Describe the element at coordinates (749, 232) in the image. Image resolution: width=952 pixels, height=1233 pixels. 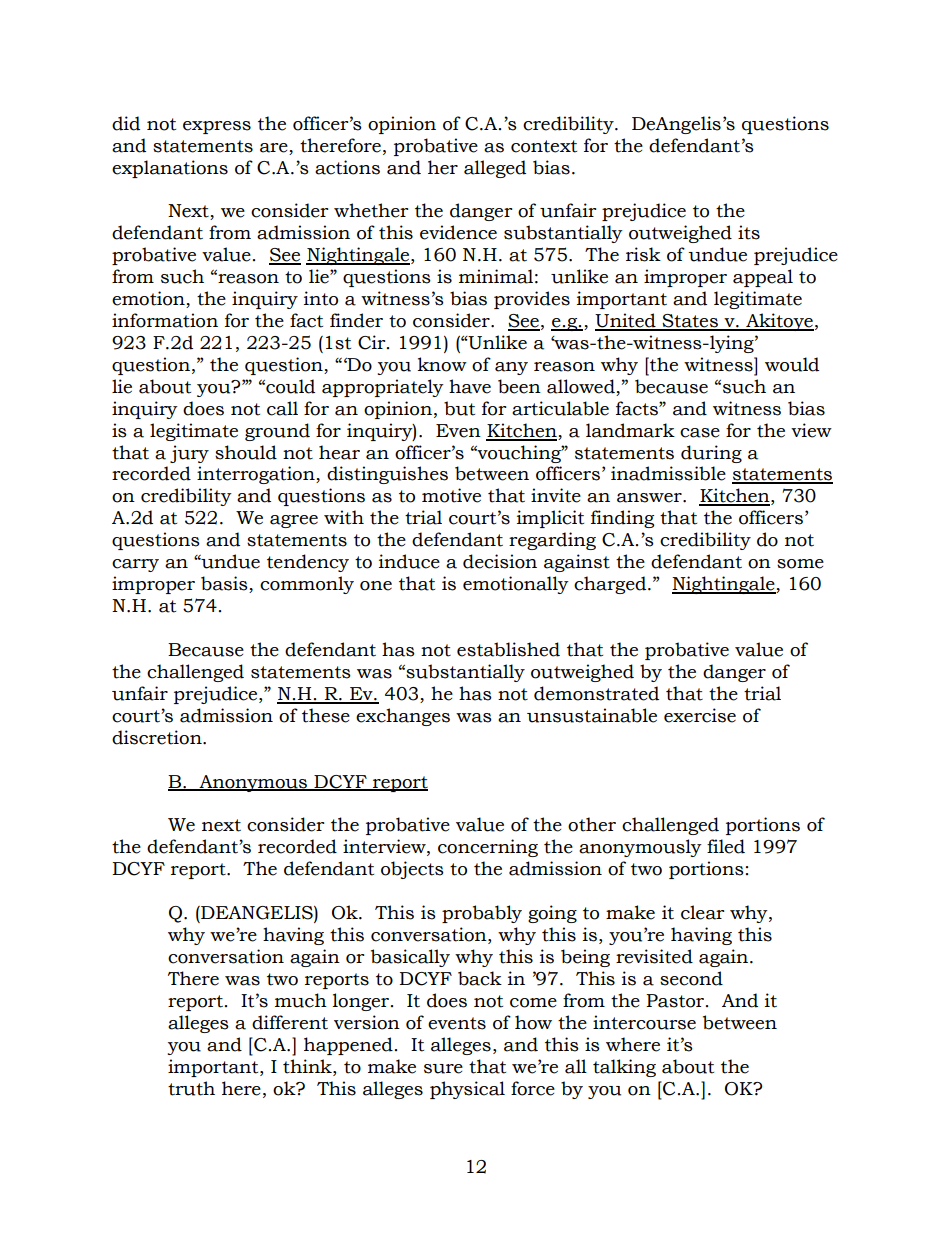
I see `its` at that location.
